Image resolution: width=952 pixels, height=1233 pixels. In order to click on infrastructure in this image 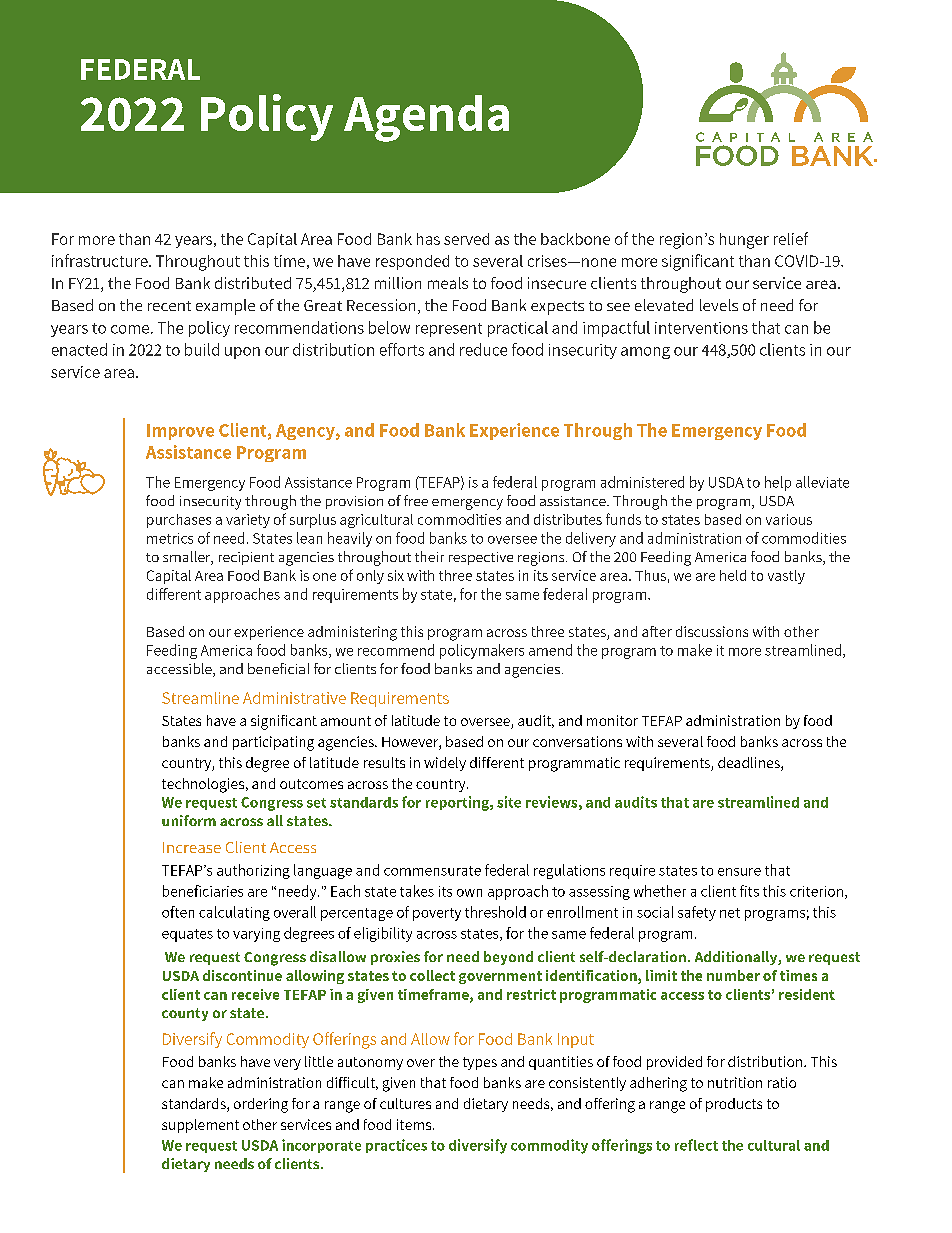, I will do `click(101, 260)`.
